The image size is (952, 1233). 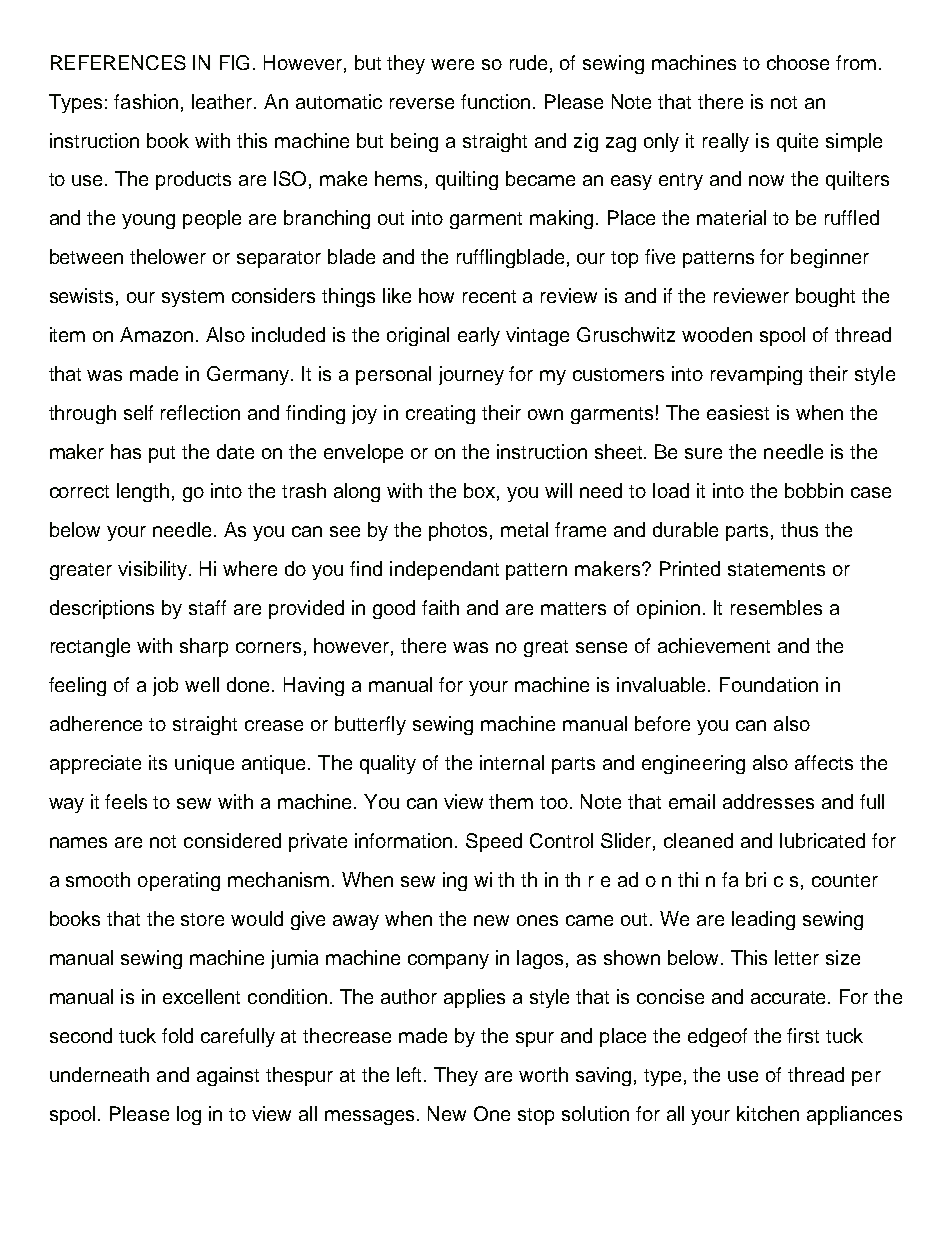 I want to click on visibility, so click(x=154, y=570).
